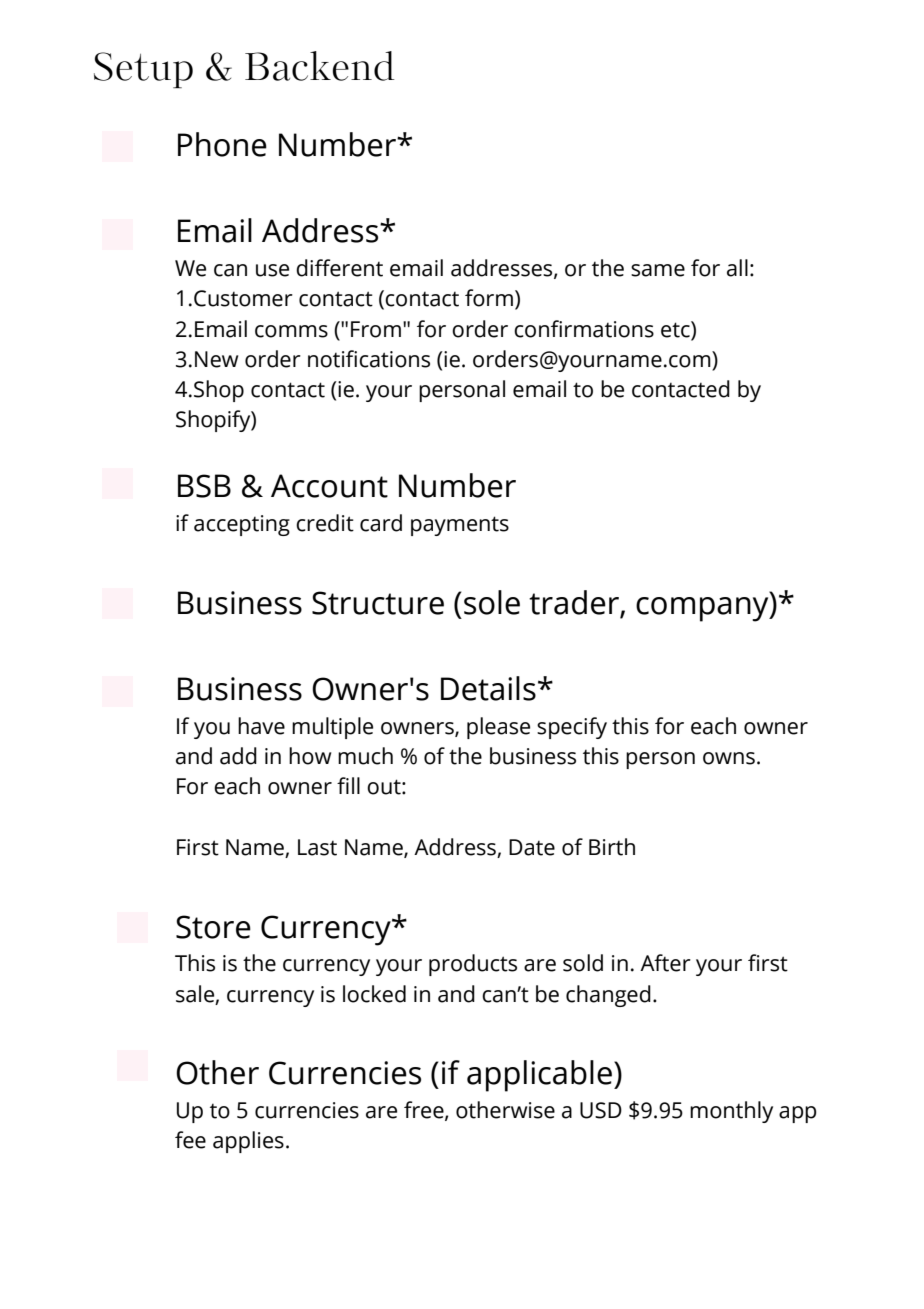 Image resolution: width=924 pixels, height=1309 pixels. What do you see at coordinates (539, 1076) in the page?
I see `applicable` at bounding box center [539, 1076].
